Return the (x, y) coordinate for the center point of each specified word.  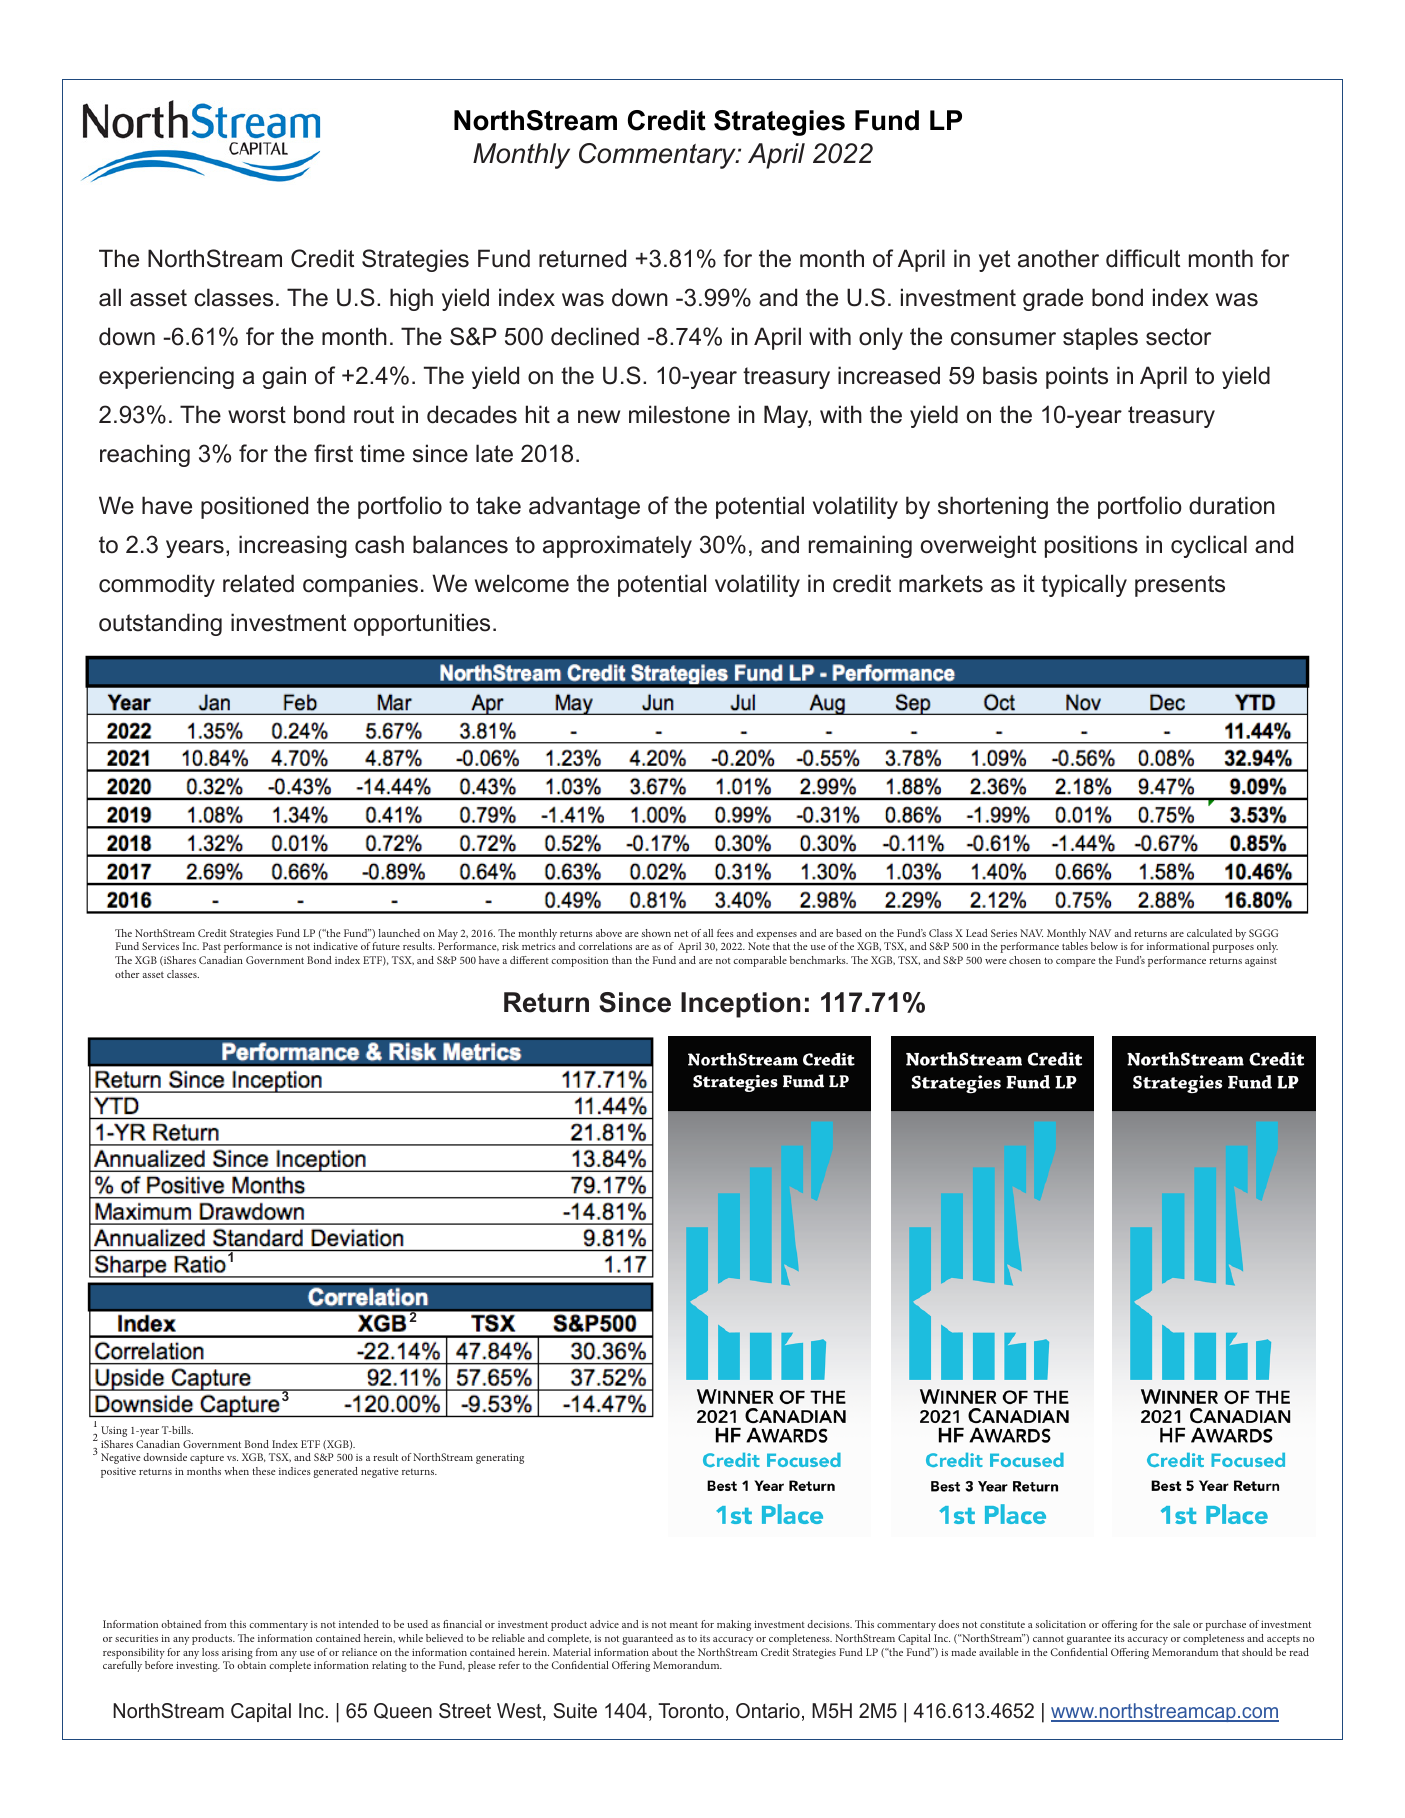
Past (212, 946)
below (1104, 946)
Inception (741, 1005)
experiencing (166, 377)
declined (595, 336)
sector (1178, 337)
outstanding (160, 624)
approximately (617, 546)
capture (207, 1459)
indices (295, 1471)
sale (1181, 1624)
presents (1180, 586)
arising (237, 1654)
